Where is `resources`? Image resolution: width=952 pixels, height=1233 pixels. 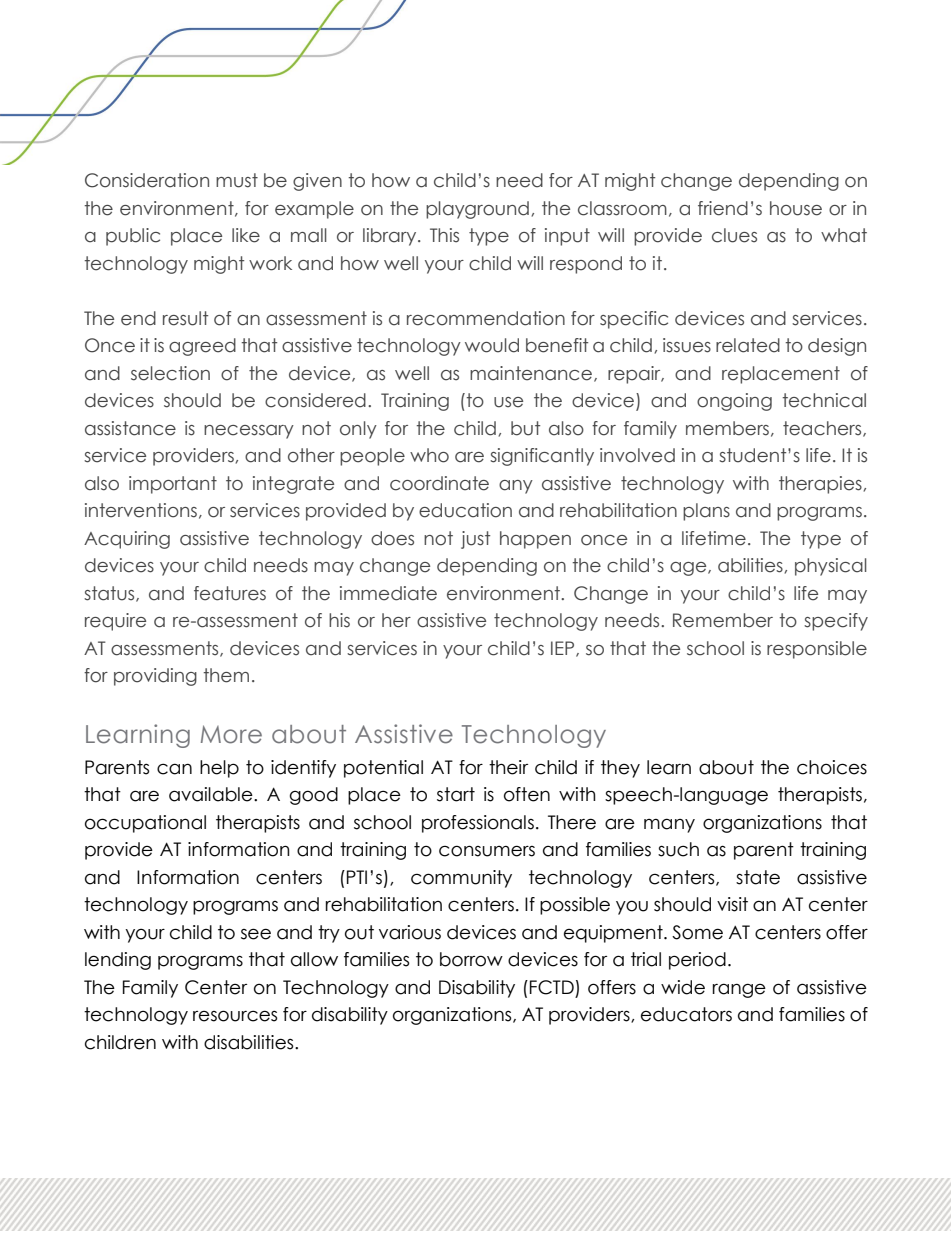 resources is located at coordinates (235, 1016).
